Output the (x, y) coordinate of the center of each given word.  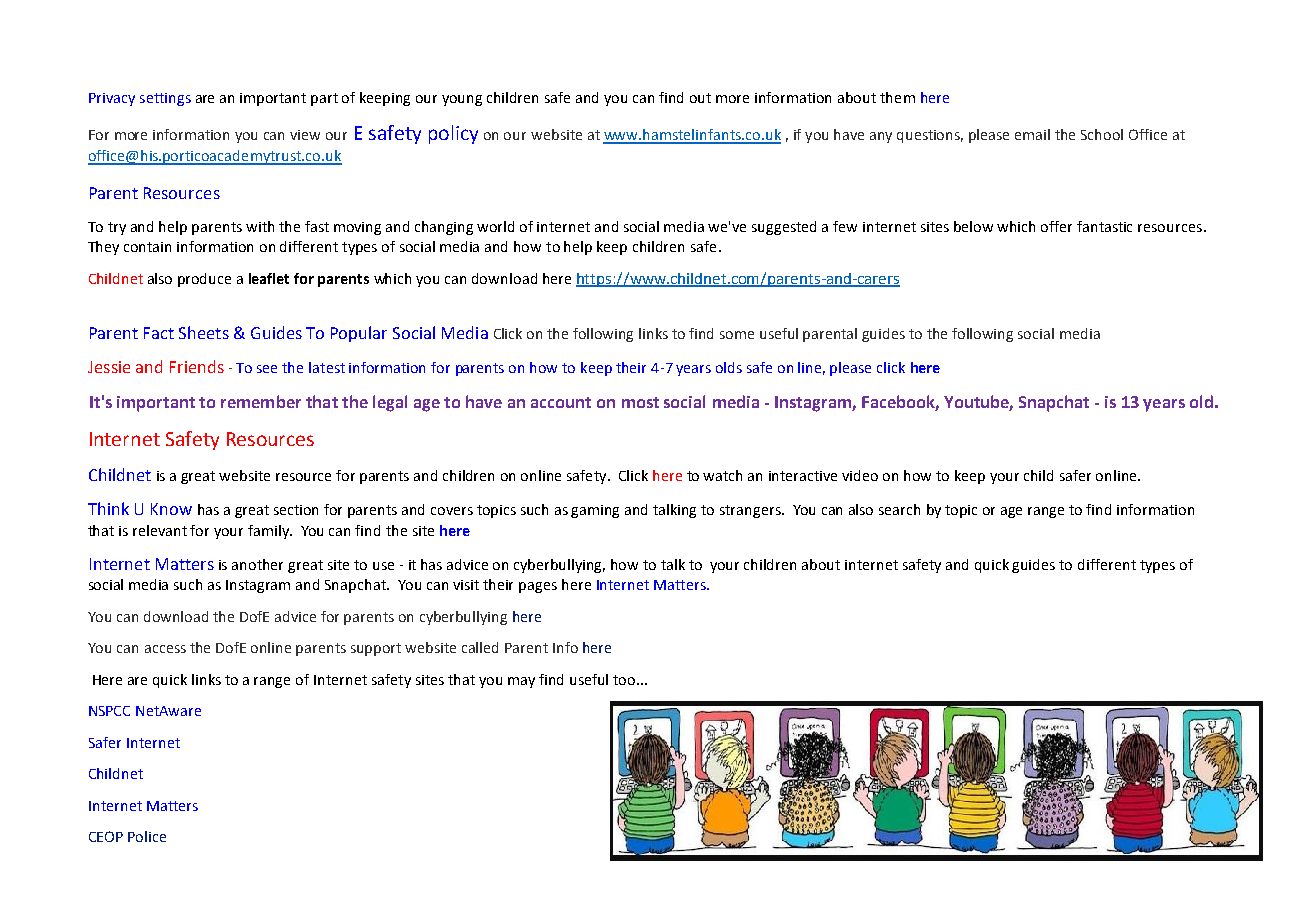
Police (147, 836)
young (462, 100)
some (737, 335)
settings (165, 99)
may (521, 682)
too (625, 680)
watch (722, 475)
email (1032, 134)
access (165, 649)
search (899, 509)
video (860, 475)
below (973, 226)
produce (204, 280)
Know (171, 509)
